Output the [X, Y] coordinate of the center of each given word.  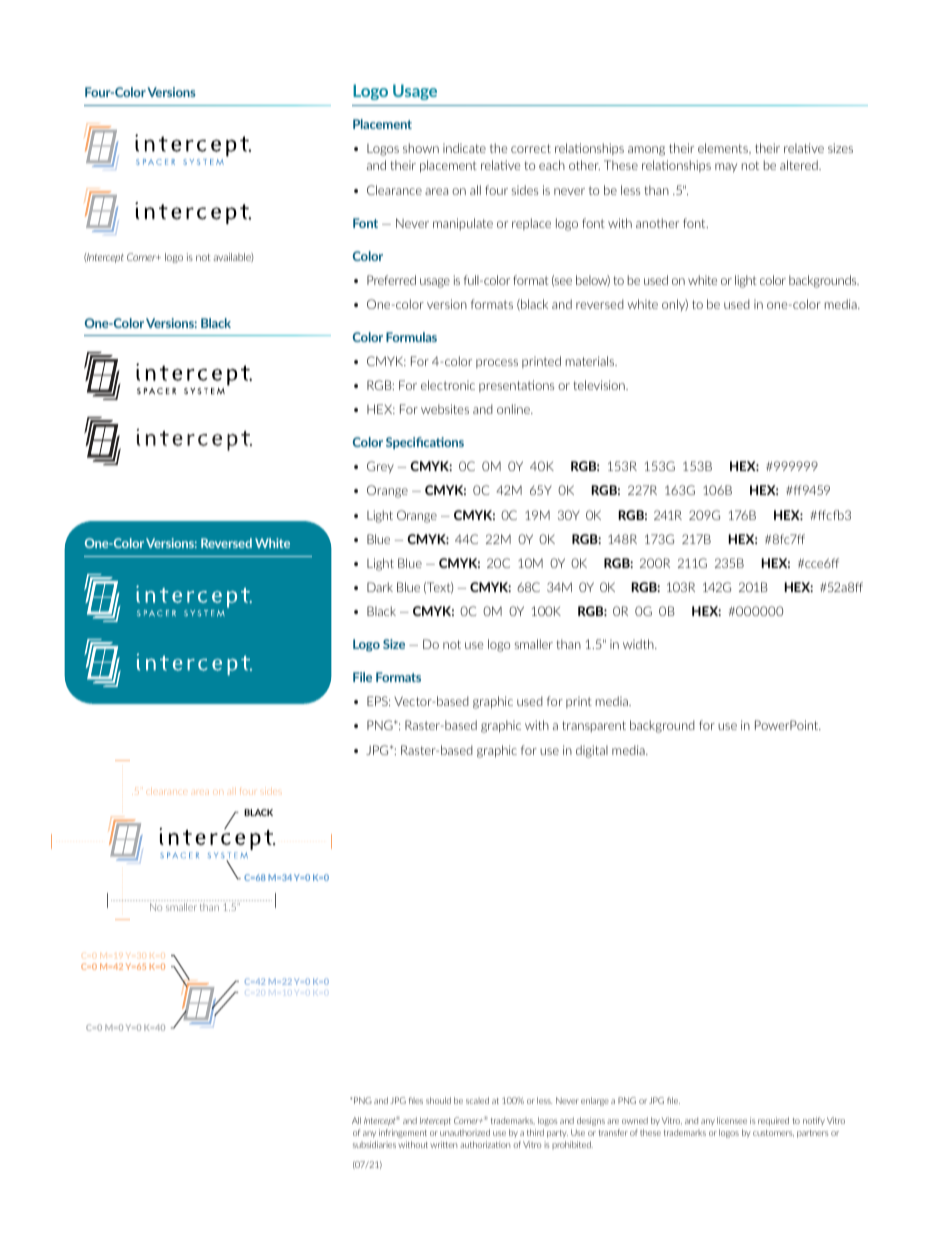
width [639, 644]
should [438, 1100]
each [552, 165]
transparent [594, 726]
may [726, 167]
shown [421, 148]
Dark [380, 587]
